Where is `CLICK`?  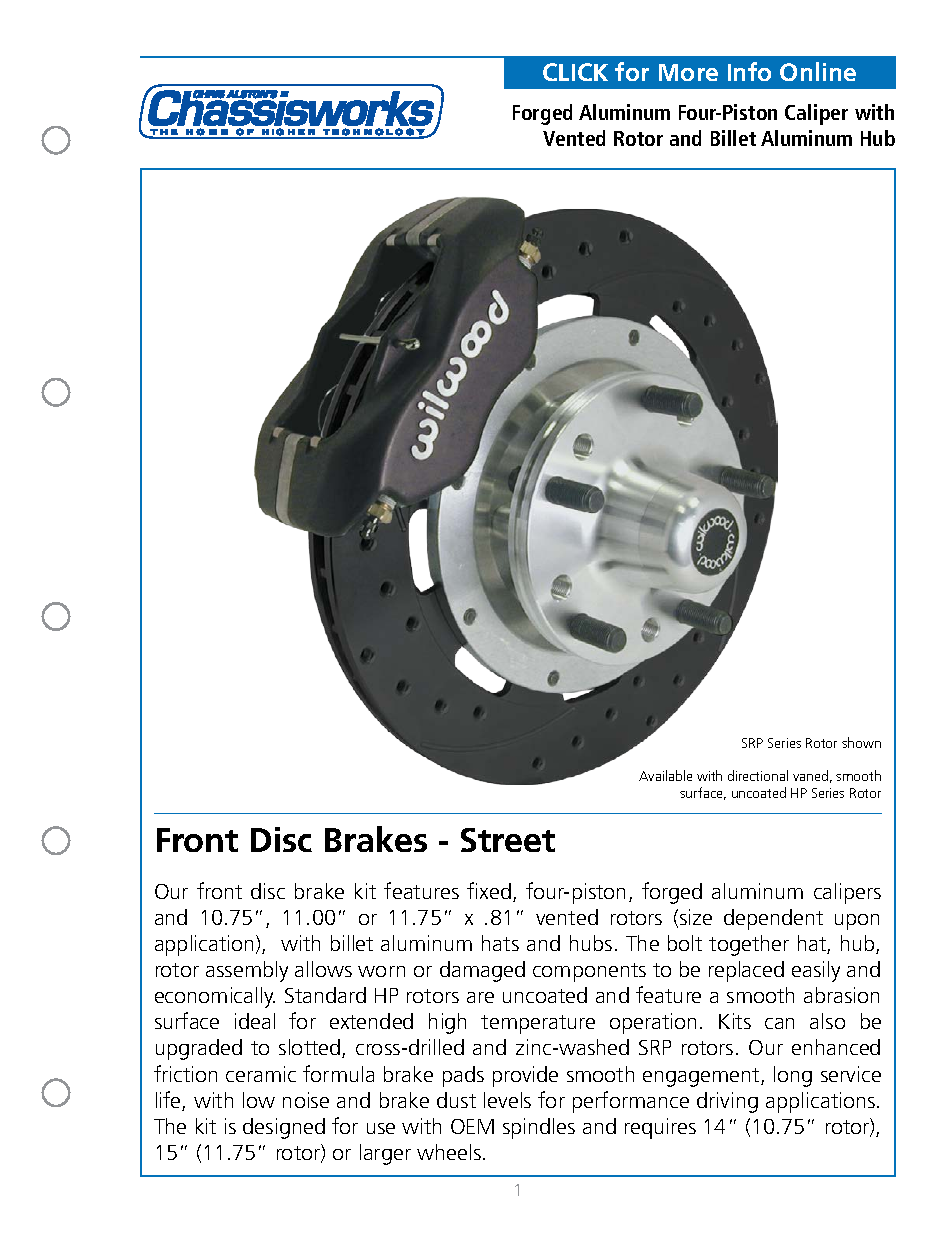
CLICK is located at coordinates (575, 72).
